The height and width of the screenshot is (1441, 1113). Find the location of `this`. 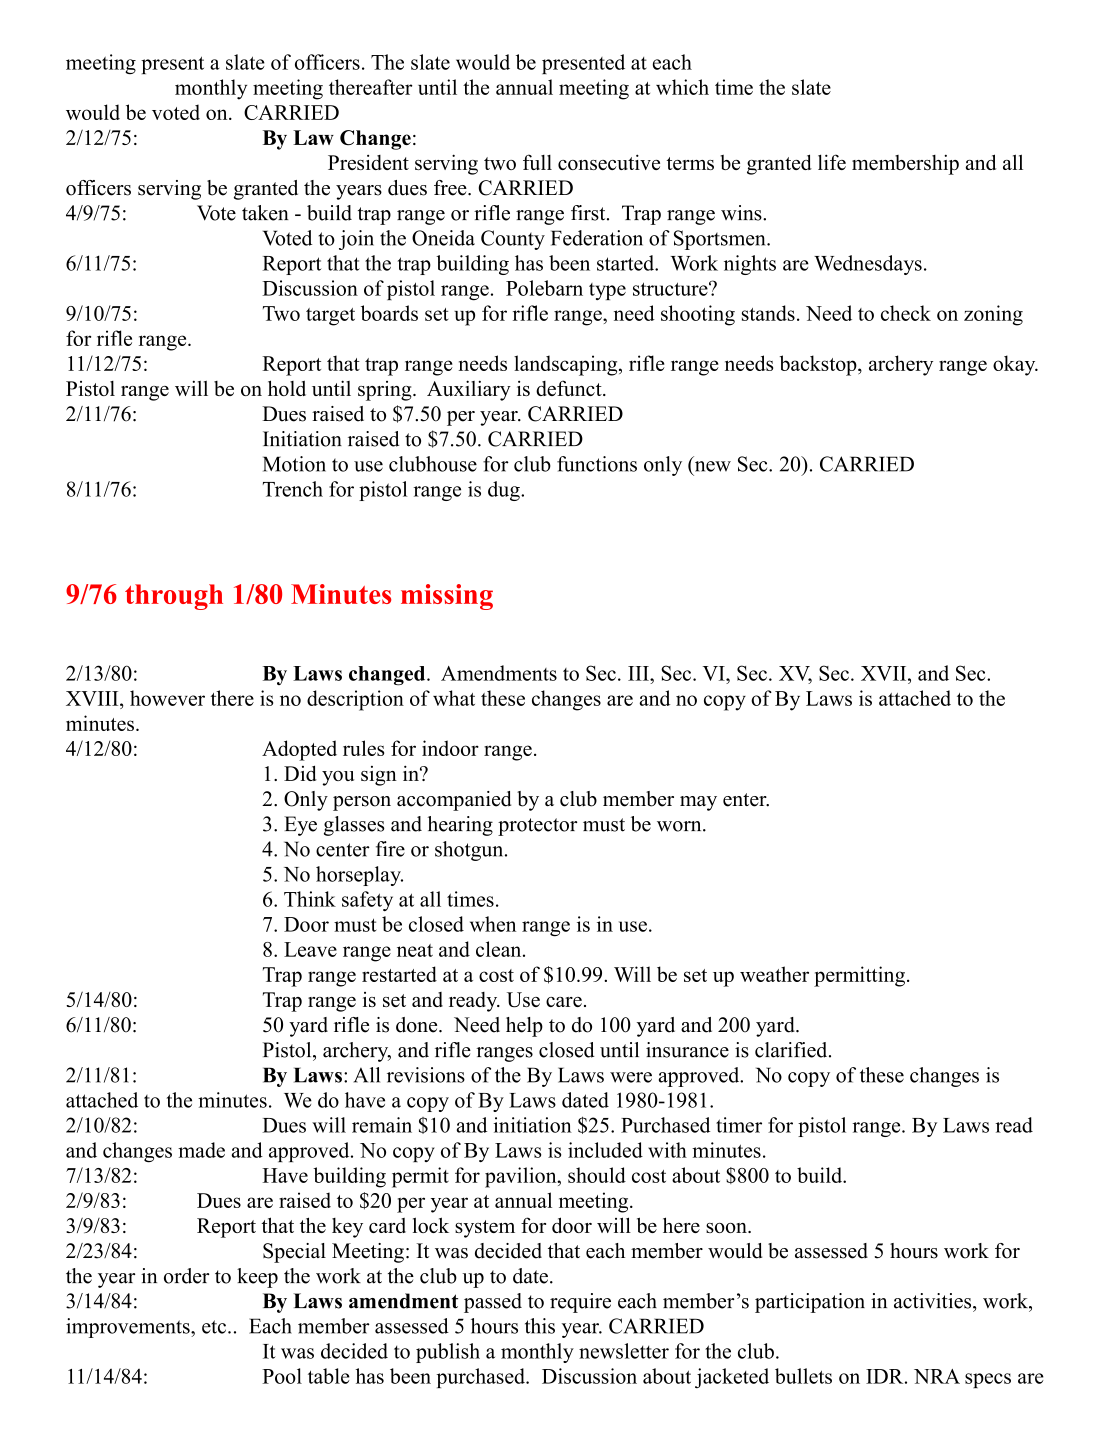

this is located at coordinates (540, 1326).
